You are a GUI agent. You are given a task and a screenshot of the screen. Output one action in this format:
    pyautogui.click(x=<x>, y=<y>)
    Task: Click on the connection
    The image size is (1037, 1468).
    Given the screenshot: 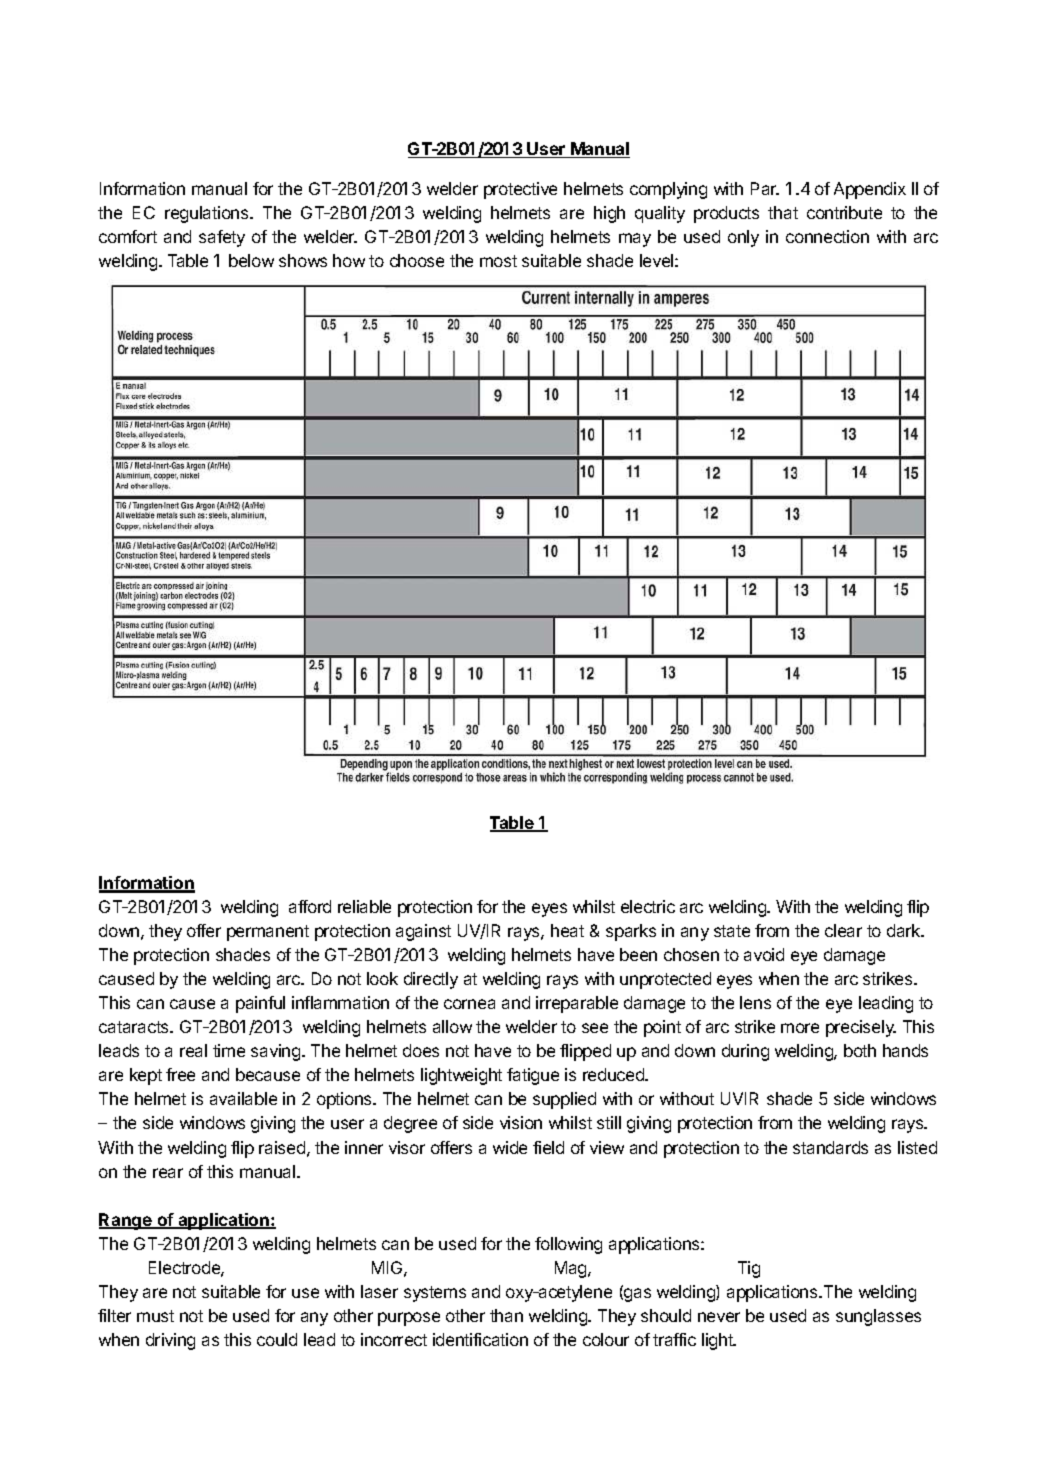 What is the action you would take?
    pyautogui.click(x=827, y=236)
